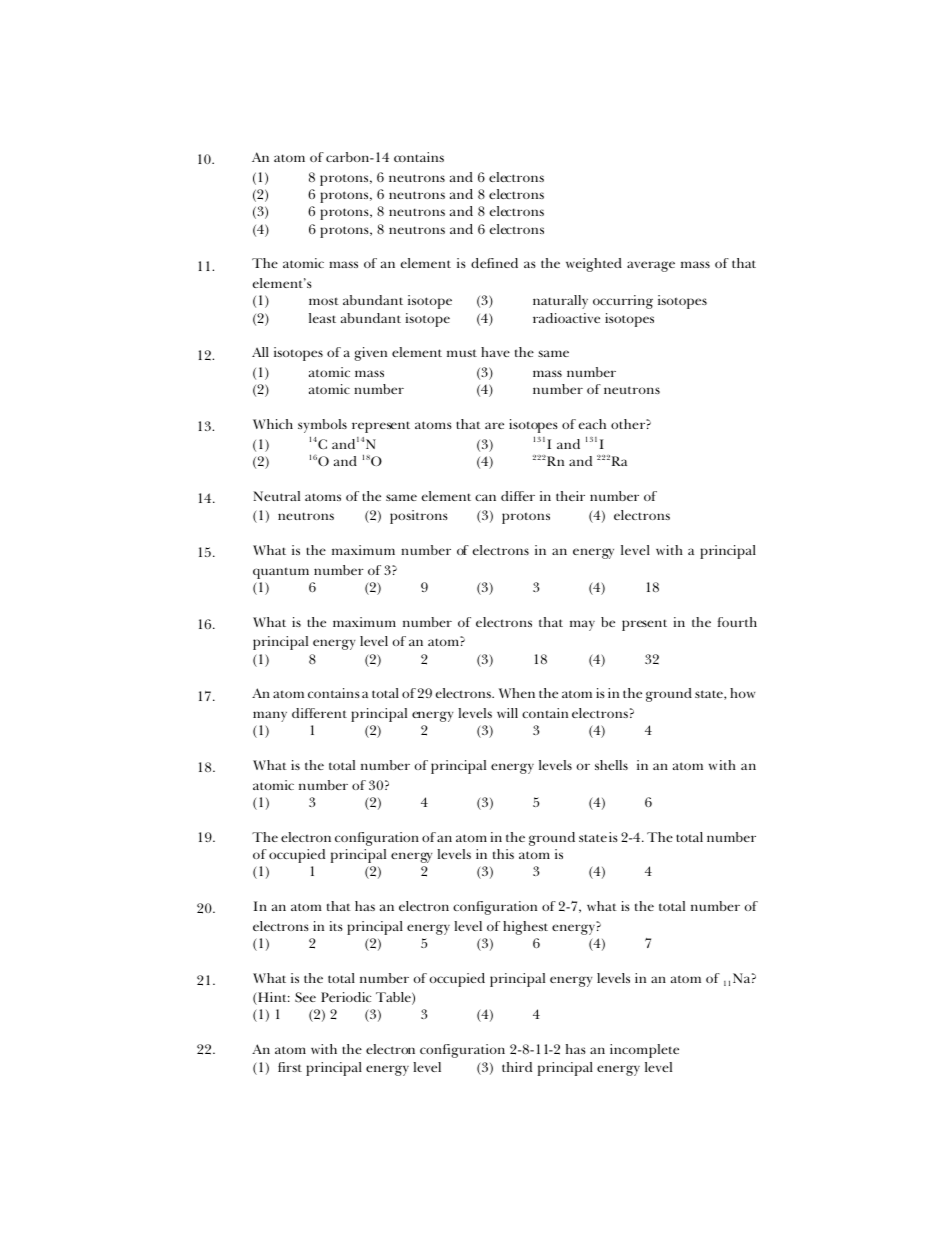 The image size is (952, 1233). Describe the element at coordinates (651, 266) in the image. I see `average` at that location.
